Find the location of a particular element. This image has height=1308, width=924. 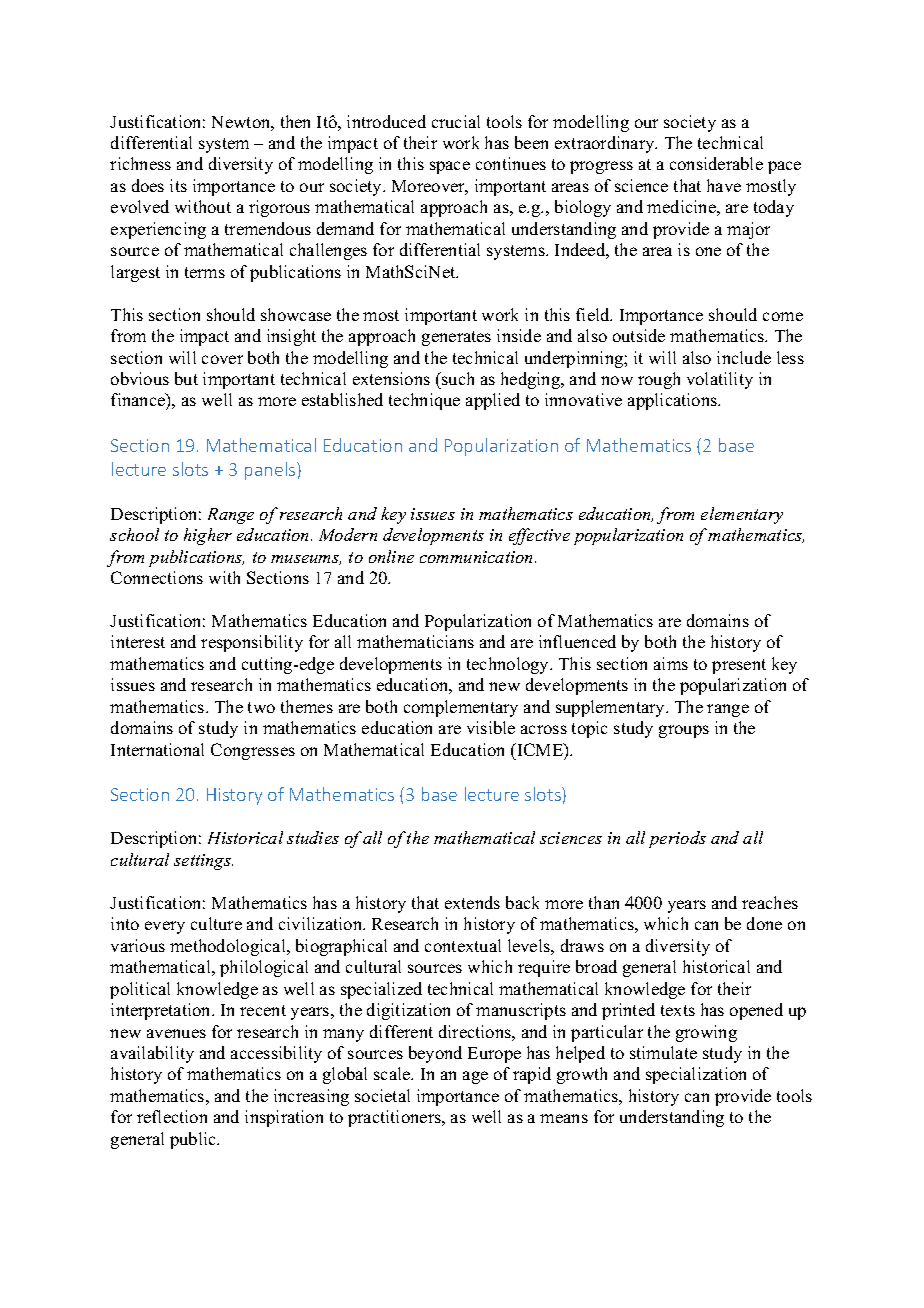

crucial is located at coordinates (456, 121).
